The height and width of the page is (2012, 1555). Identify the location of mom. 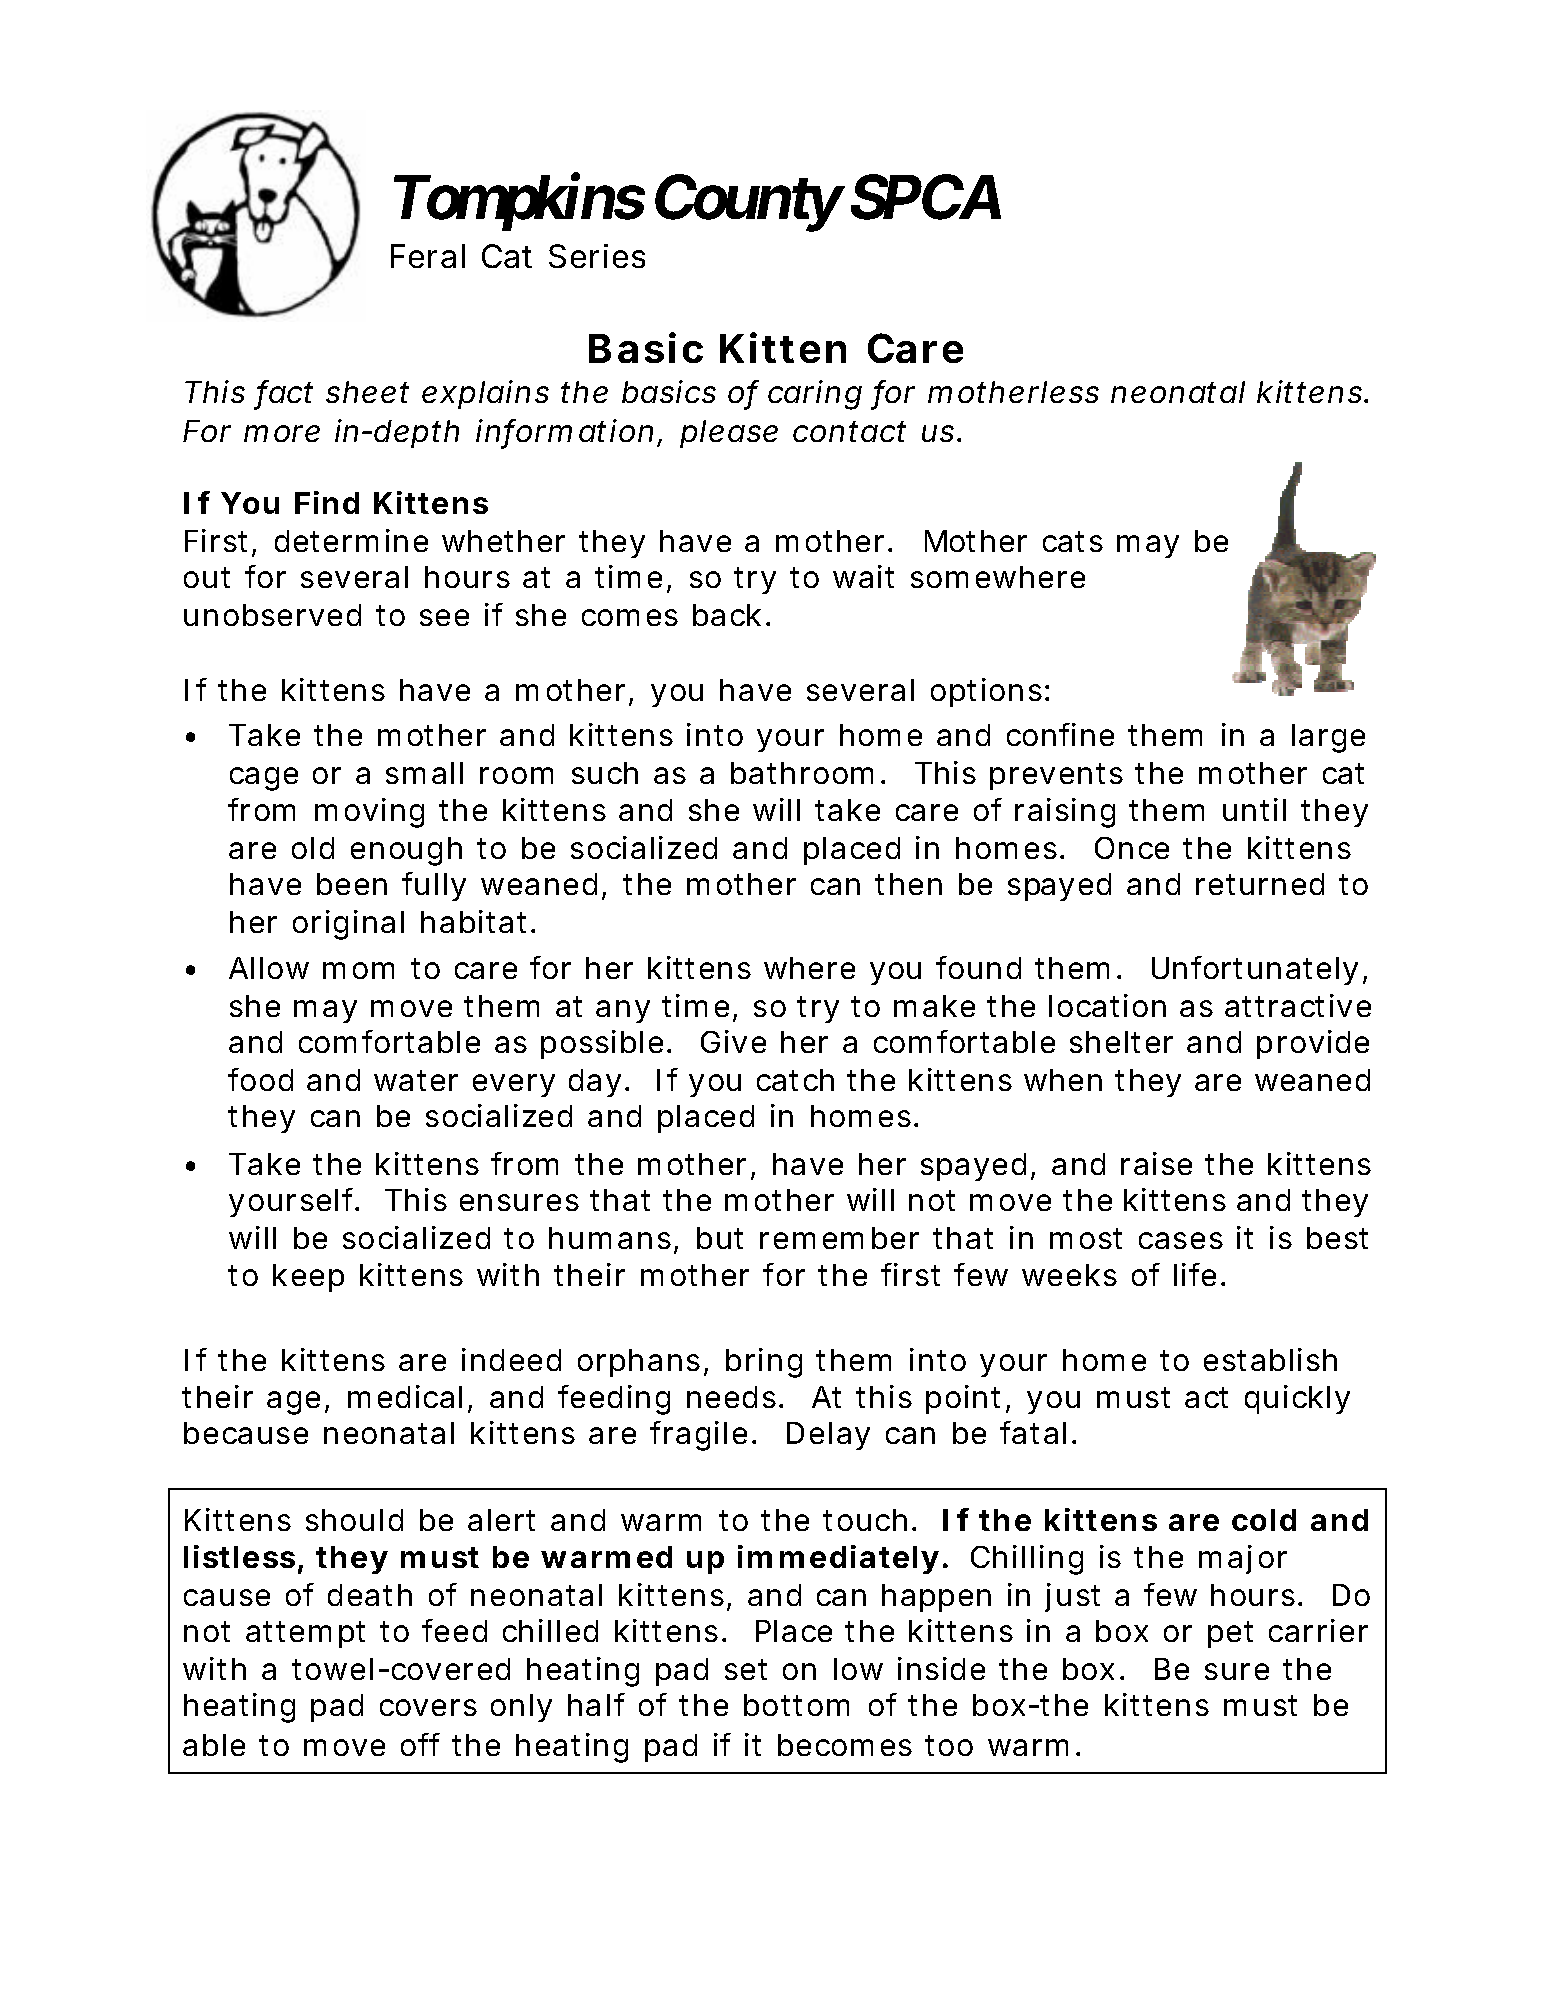
(358, 970).
